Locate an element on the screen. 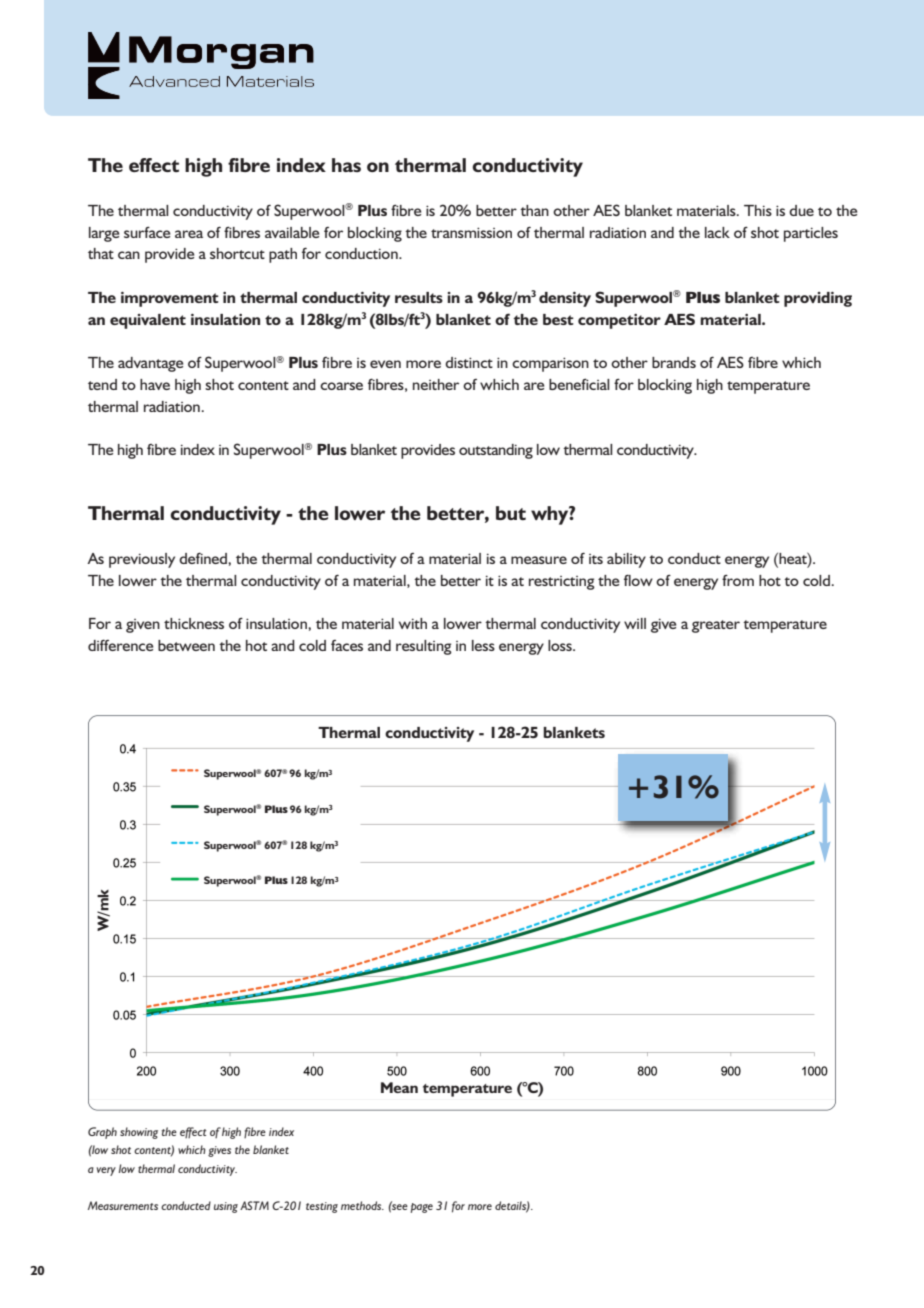  transmission is located at coordinates (471, 232).
